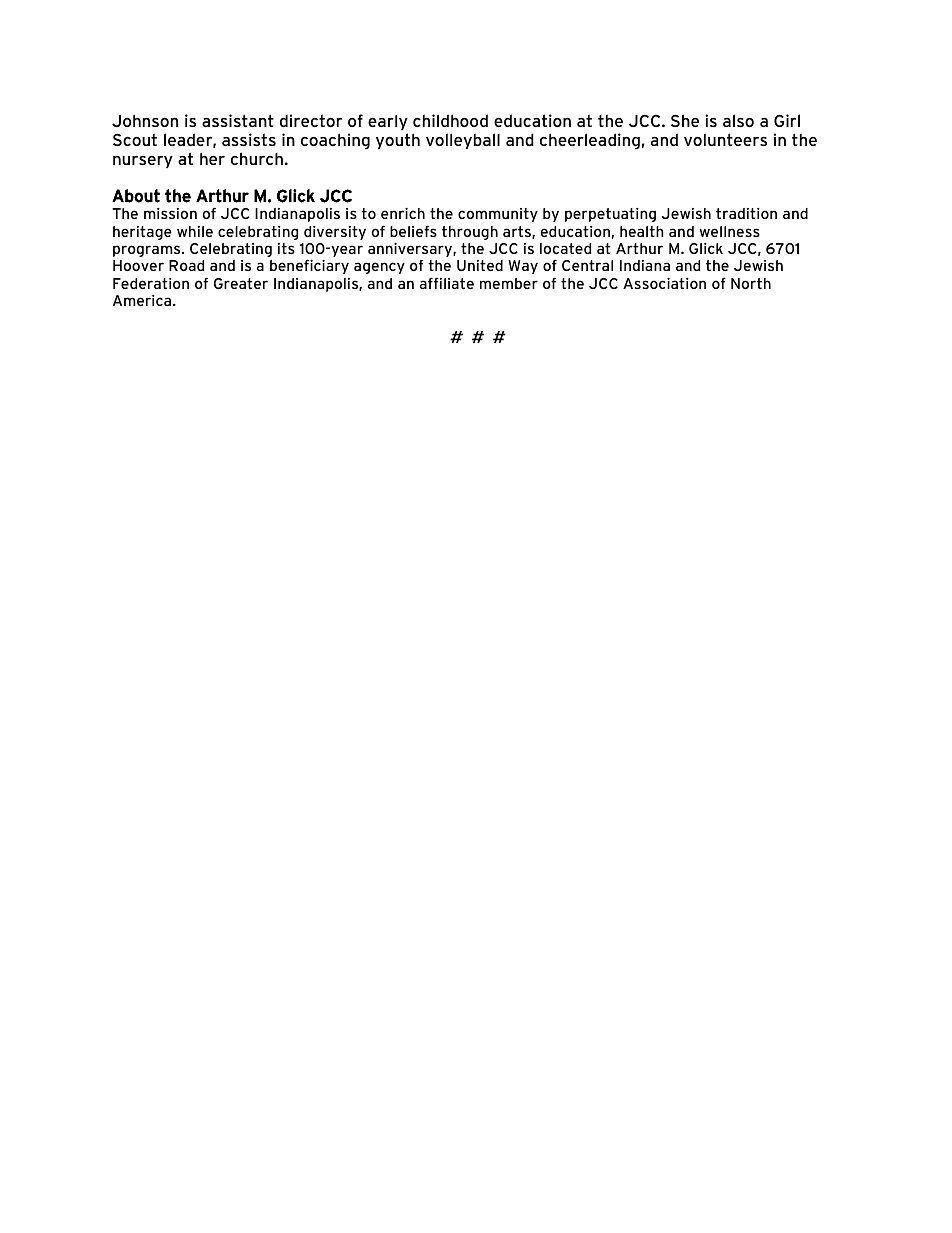 This screenshot has height=1233, width=952. I want to click on assistant, so click(238, 120).
